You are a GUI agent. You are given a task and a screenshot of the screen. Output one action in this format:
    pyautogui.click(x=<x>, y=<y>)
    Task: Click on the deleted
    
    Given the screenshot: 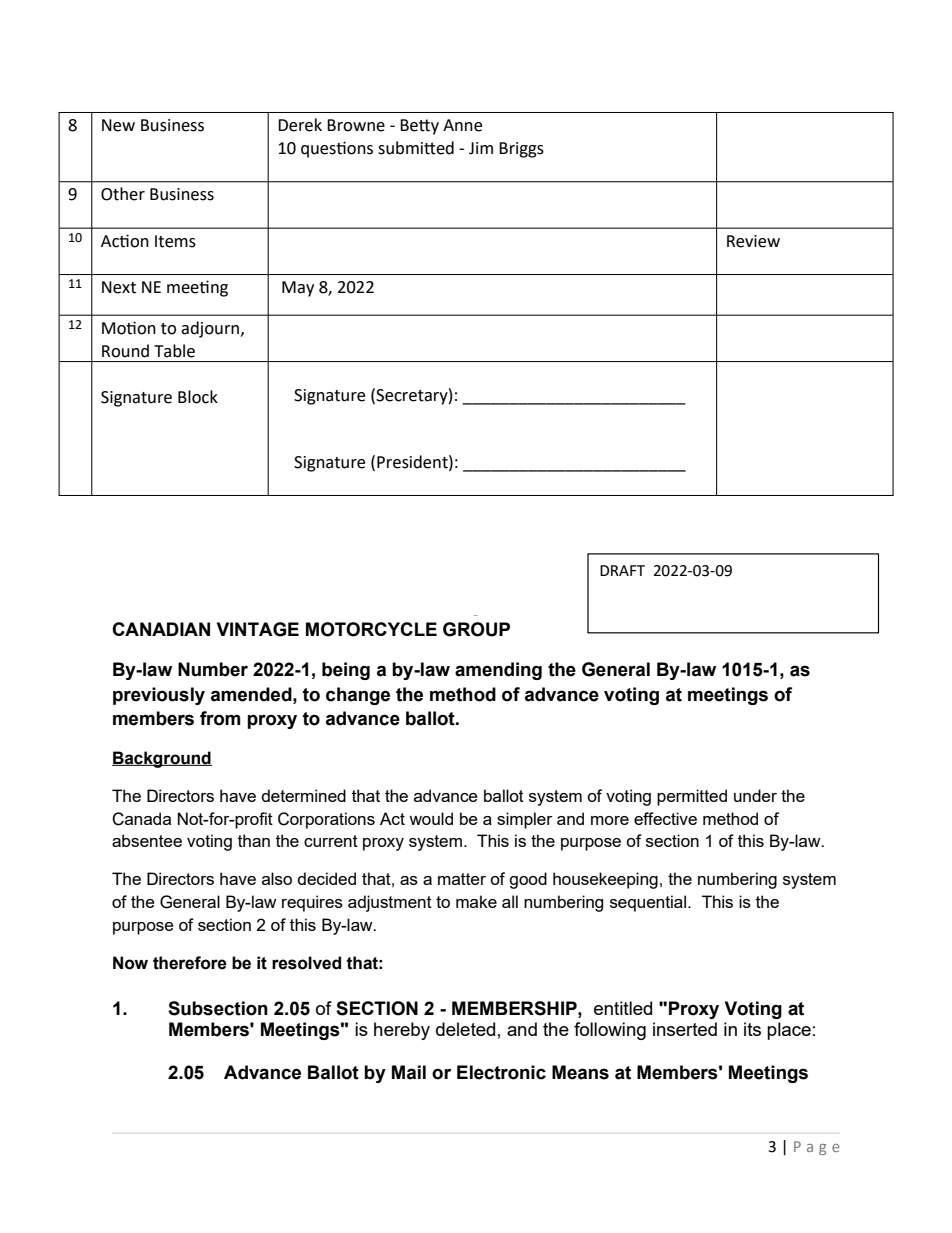 What is the action you would take?
    pyautogui.click(x=465, y=1029)
